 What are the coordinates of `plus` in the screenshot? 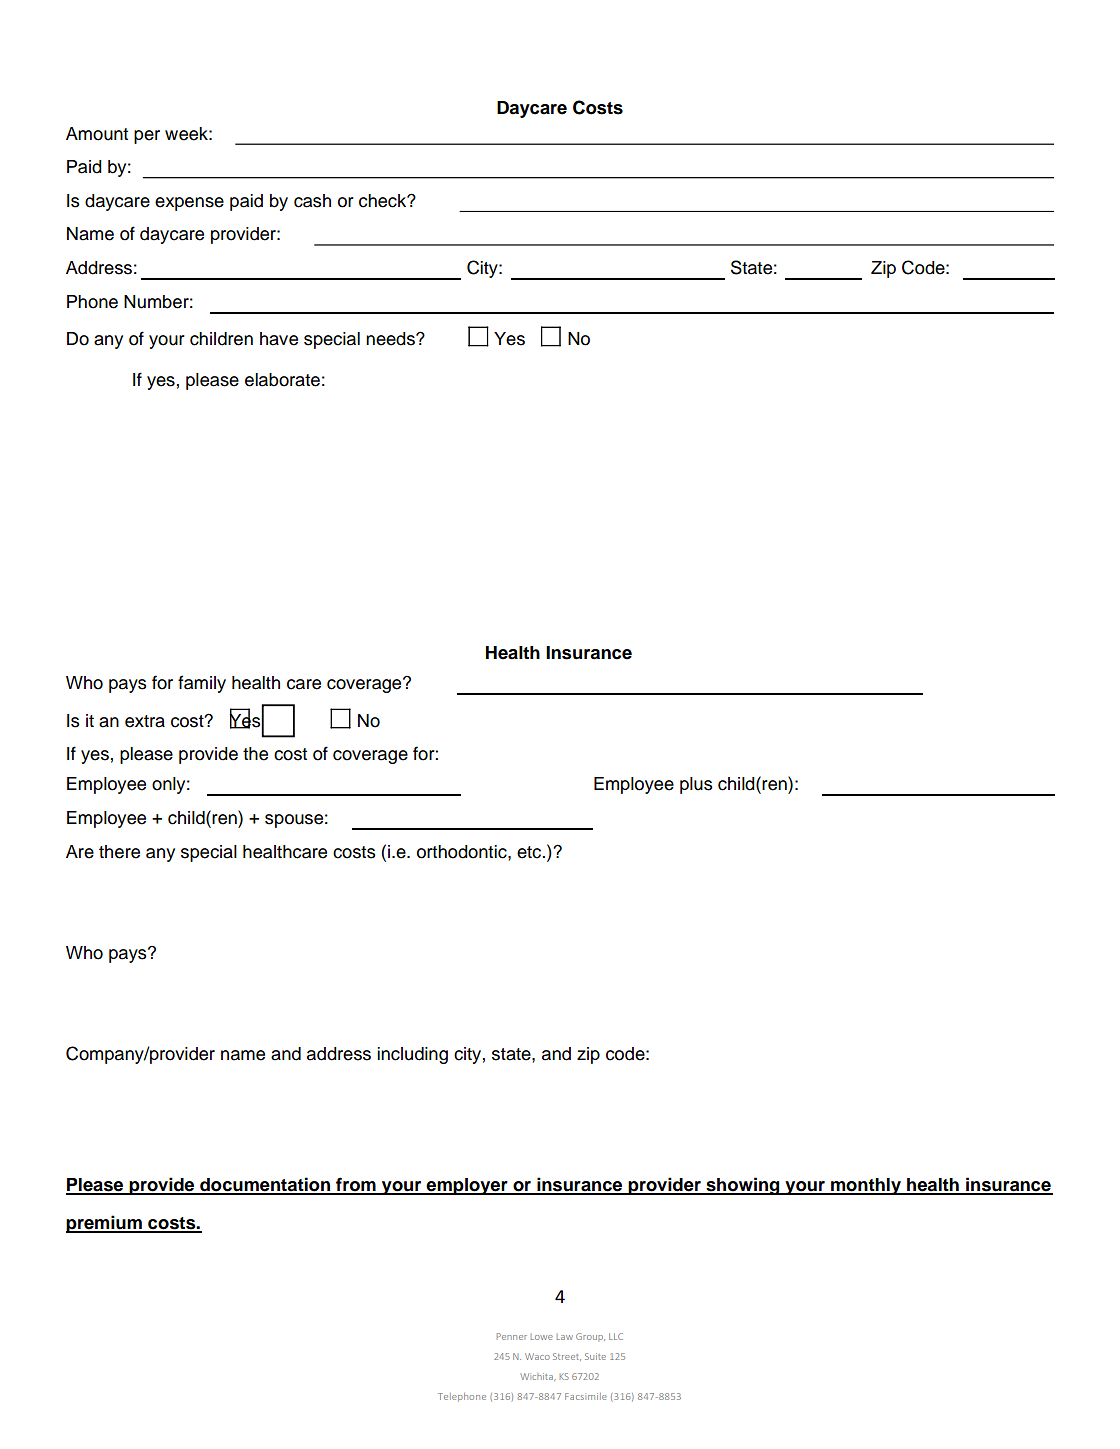 It's located at (696, 785).
